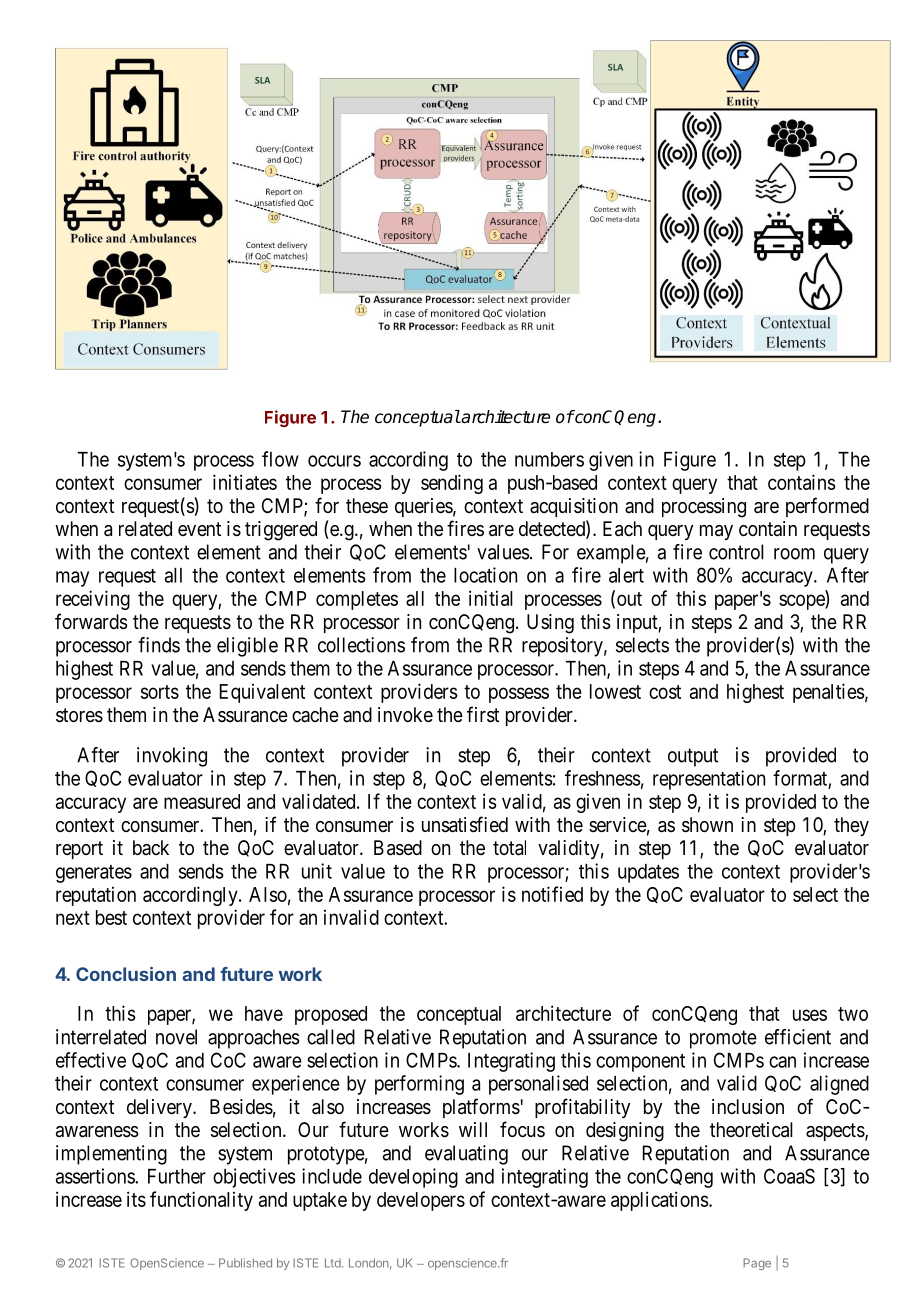 This page has width=924, height=1308. What do you see at coordinates (245, 482) in the page?
I see `initiates` at bounding box center [245, 482].
